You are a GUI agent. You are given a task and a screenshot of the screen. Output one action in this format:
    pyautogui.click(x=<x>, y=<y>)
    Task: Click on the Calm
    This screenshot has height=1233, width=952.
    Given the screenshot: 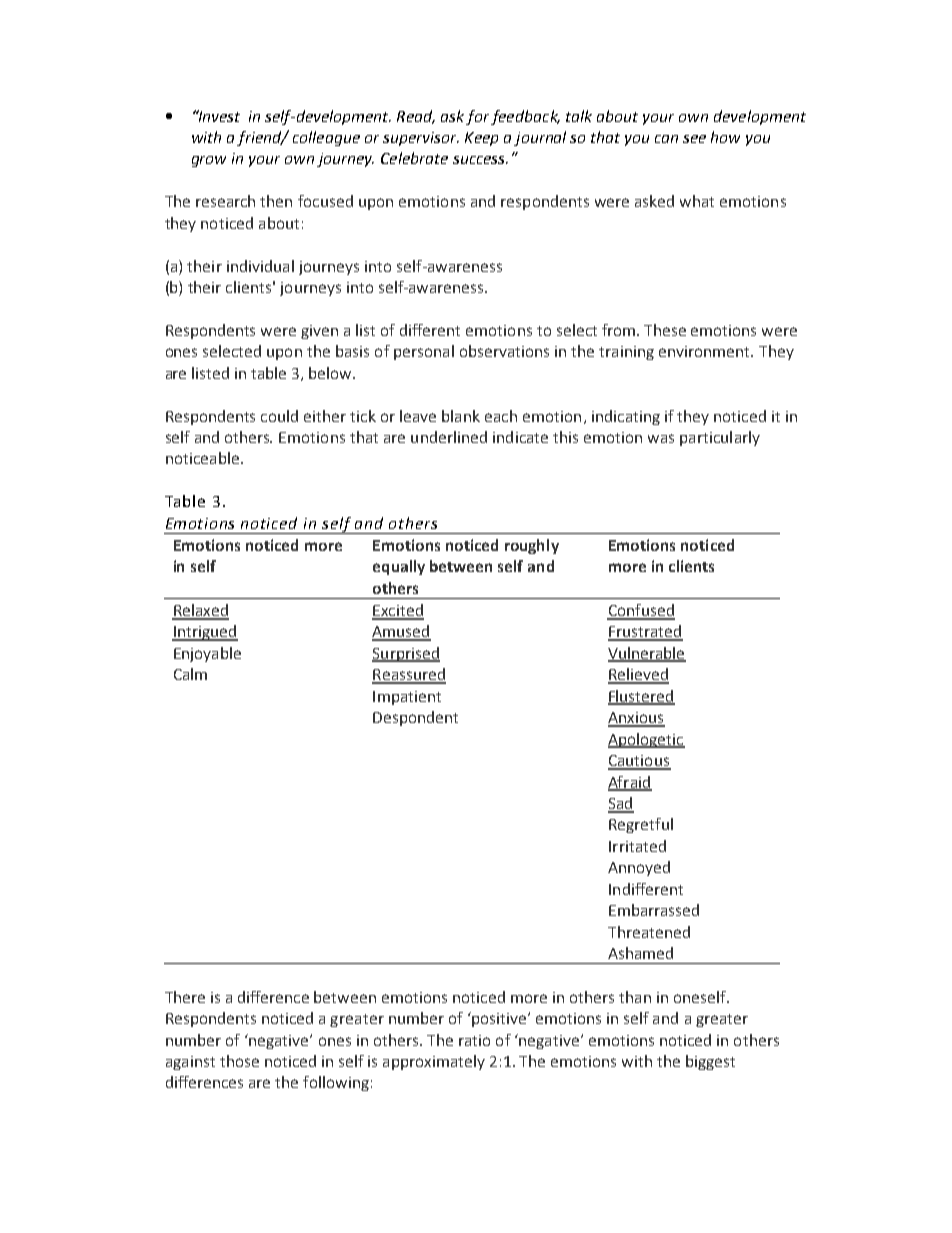 What is the action you would take?
    pyautogui.click(x=190, y=674)
